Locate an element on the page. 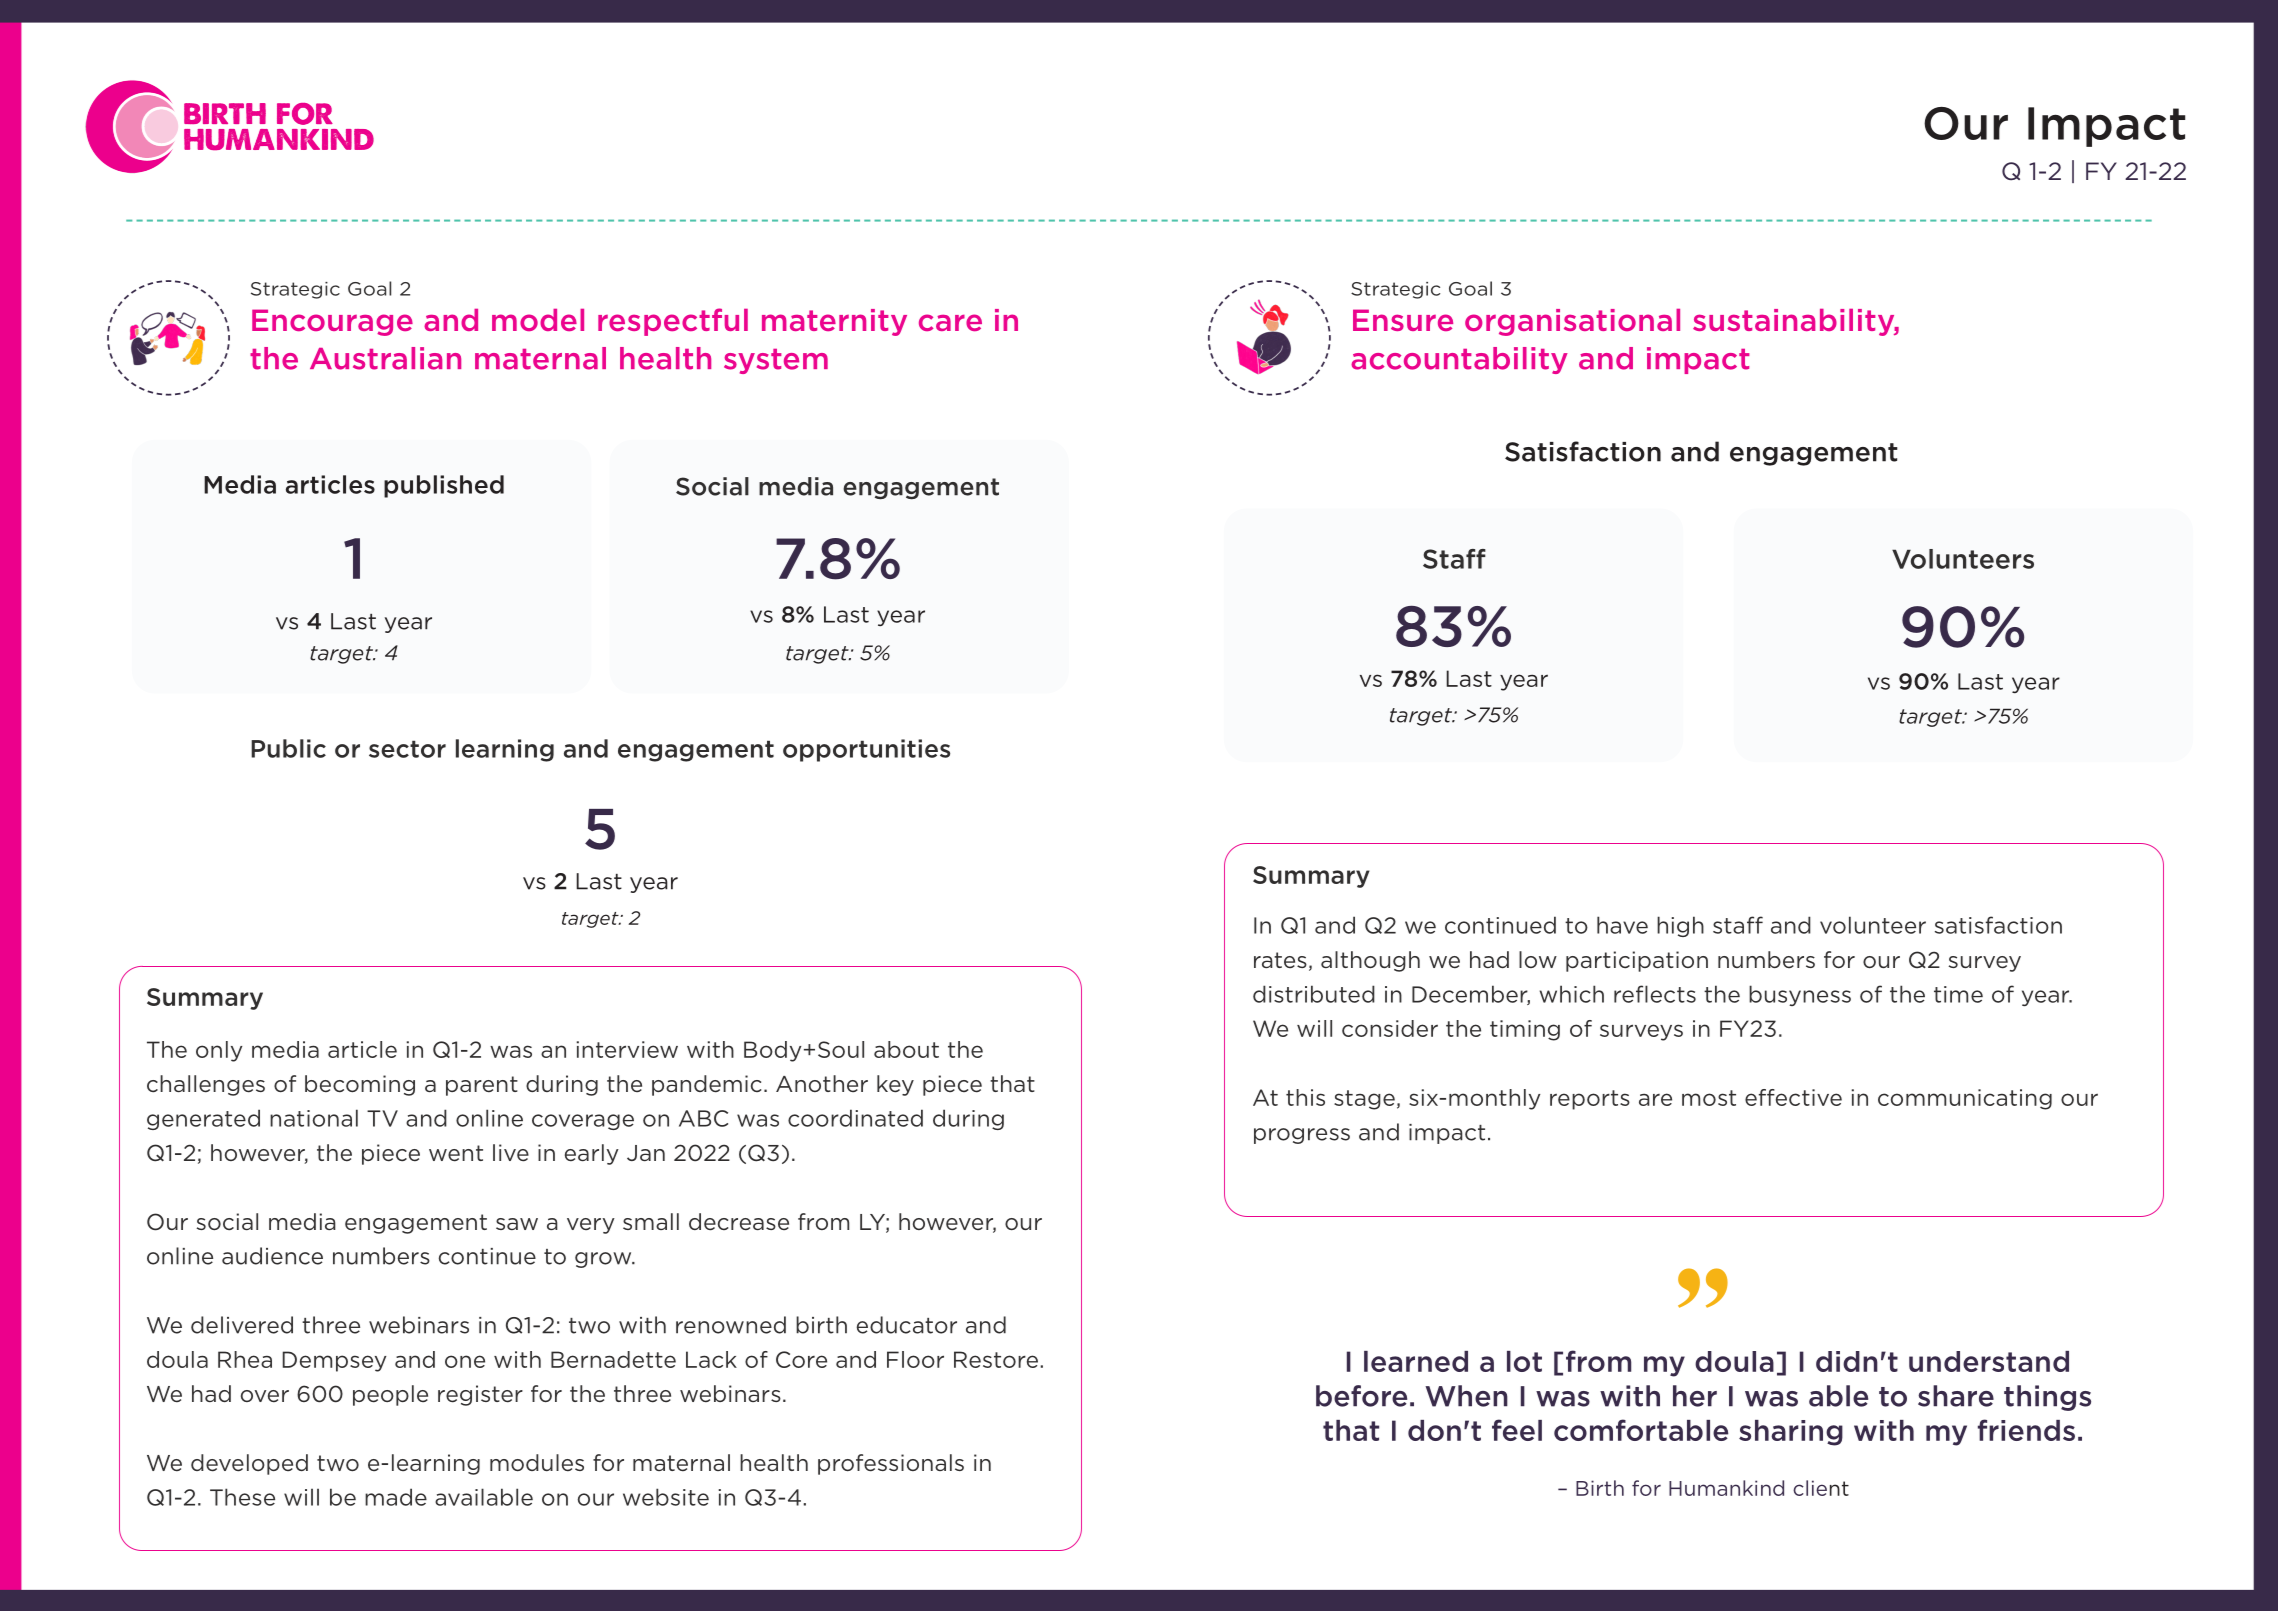 Image resolution: width=2278 pixels, height=1611 pixels. rates is located at coordinates (1280, 960).
